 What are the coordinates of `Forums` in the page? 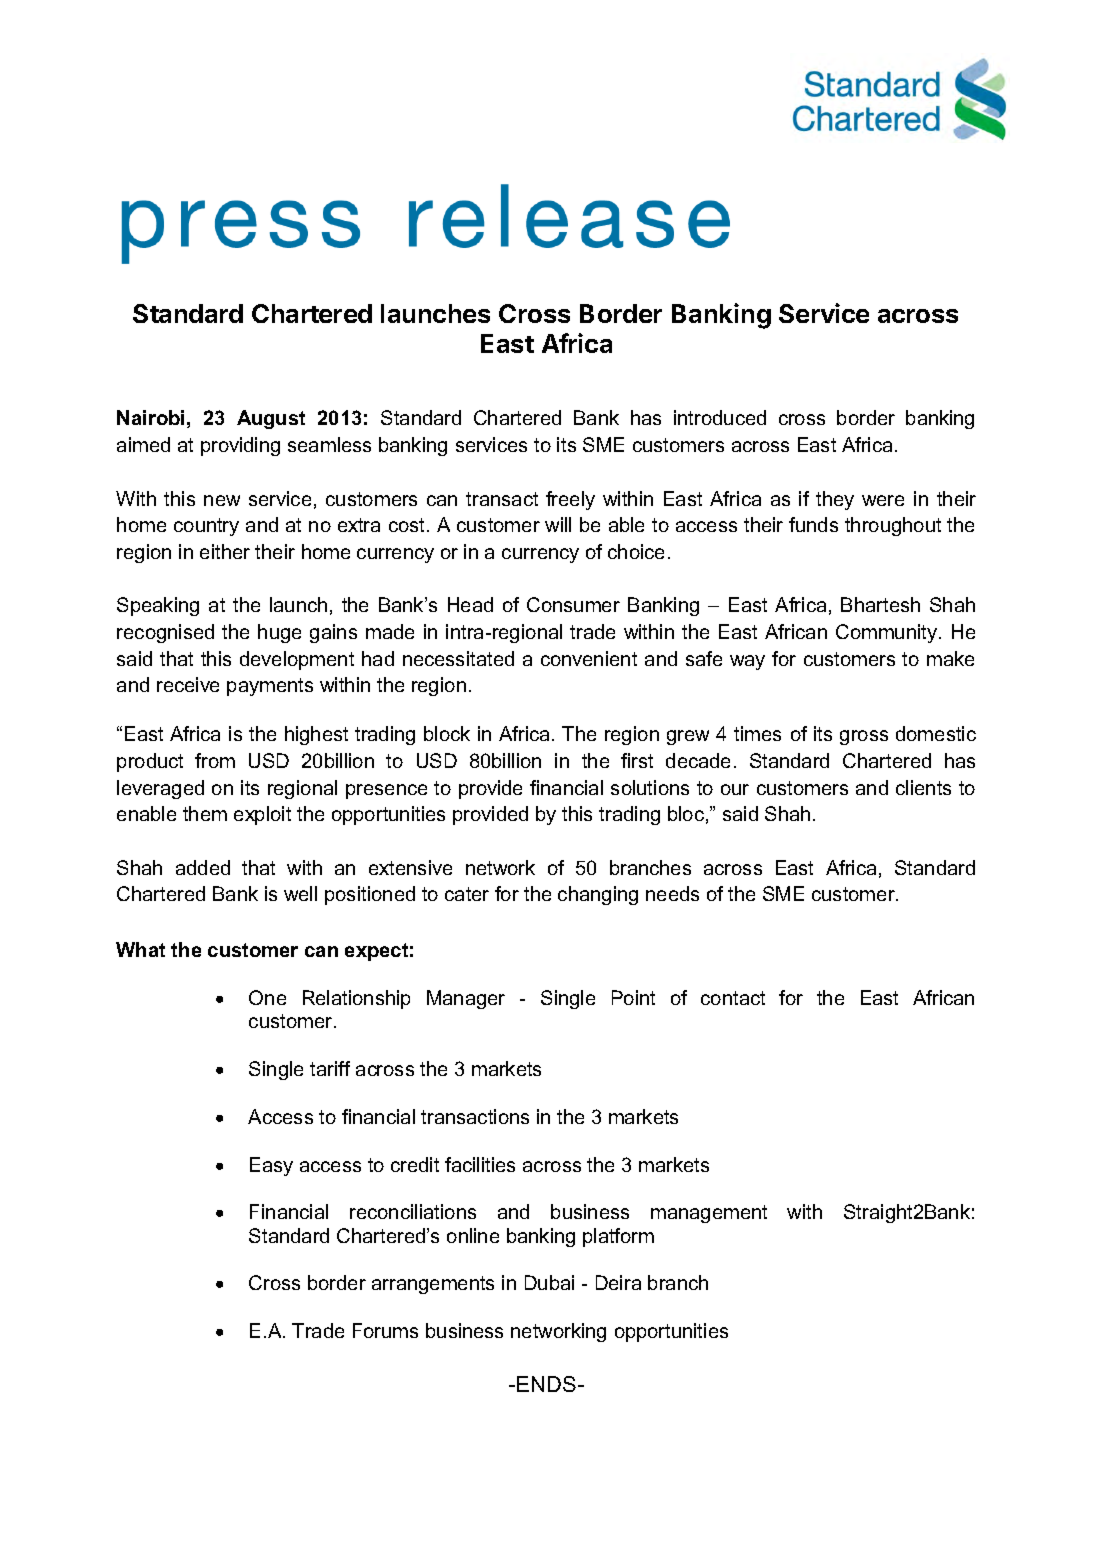 It's located at (385, 1330).
